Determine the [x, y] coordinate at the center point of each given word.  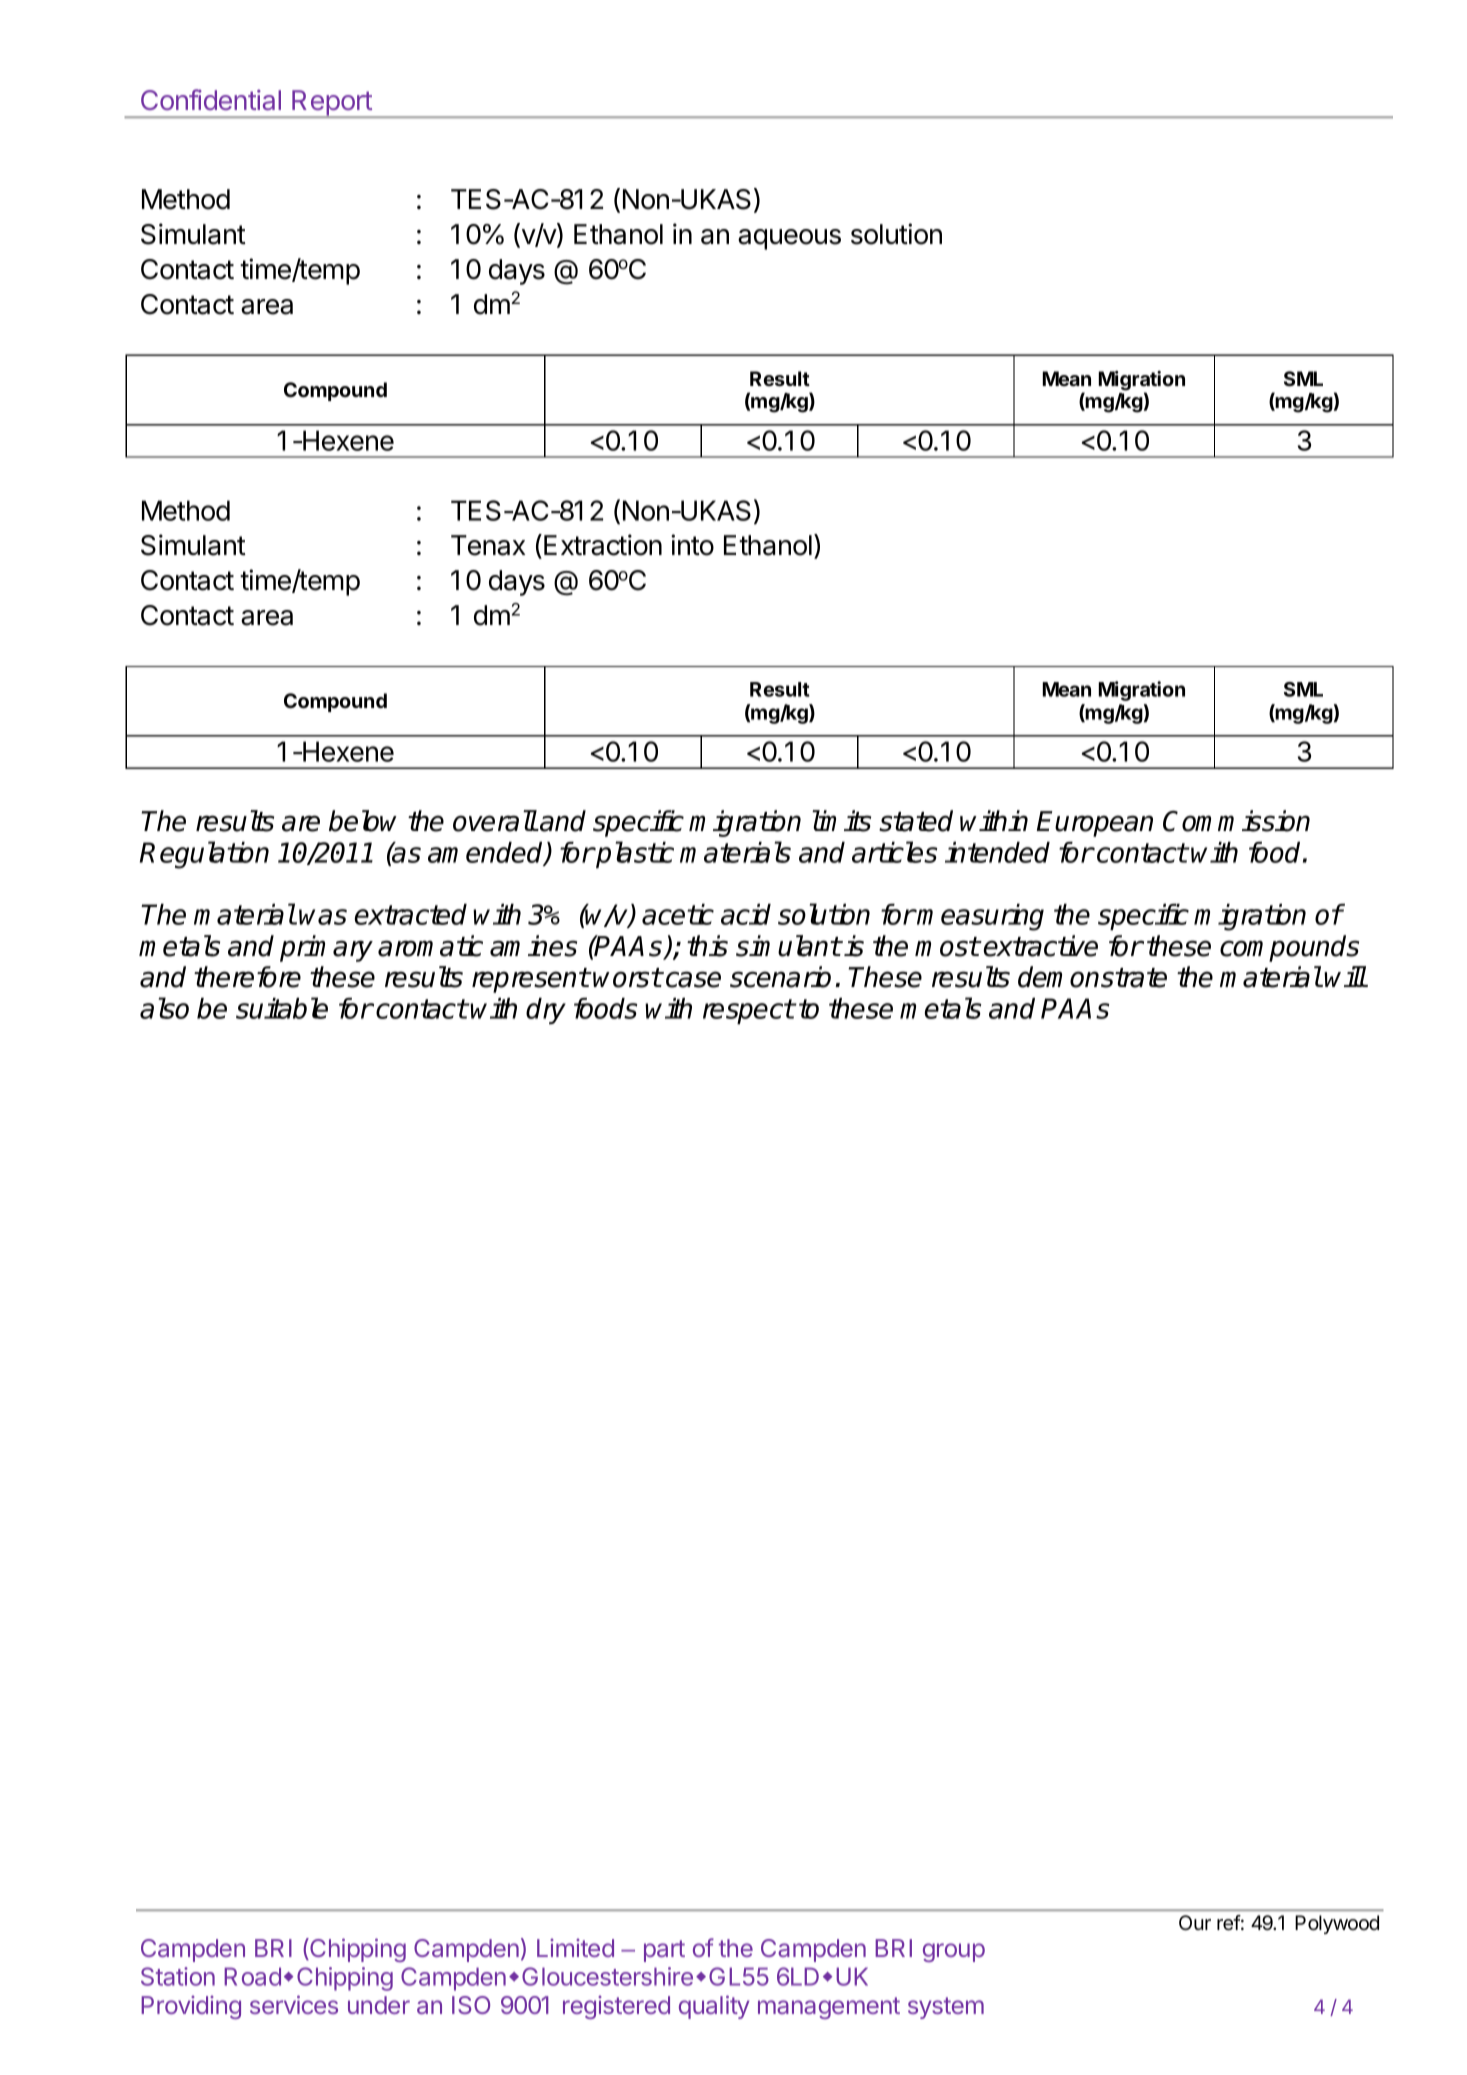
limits [841, 821]
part [664, 1951]
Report [332, 104]
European [1094, 824]
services [294, 2004]
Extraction [603, 545]
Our [1195, 1922]
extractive [1041, 946]
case [693, 979]
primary [326, 948]
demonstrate [1092, 977]
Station [178, 1976]
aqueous [789, 239]
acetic [678, 914]
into [692, 545]
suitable [282, 1008]
